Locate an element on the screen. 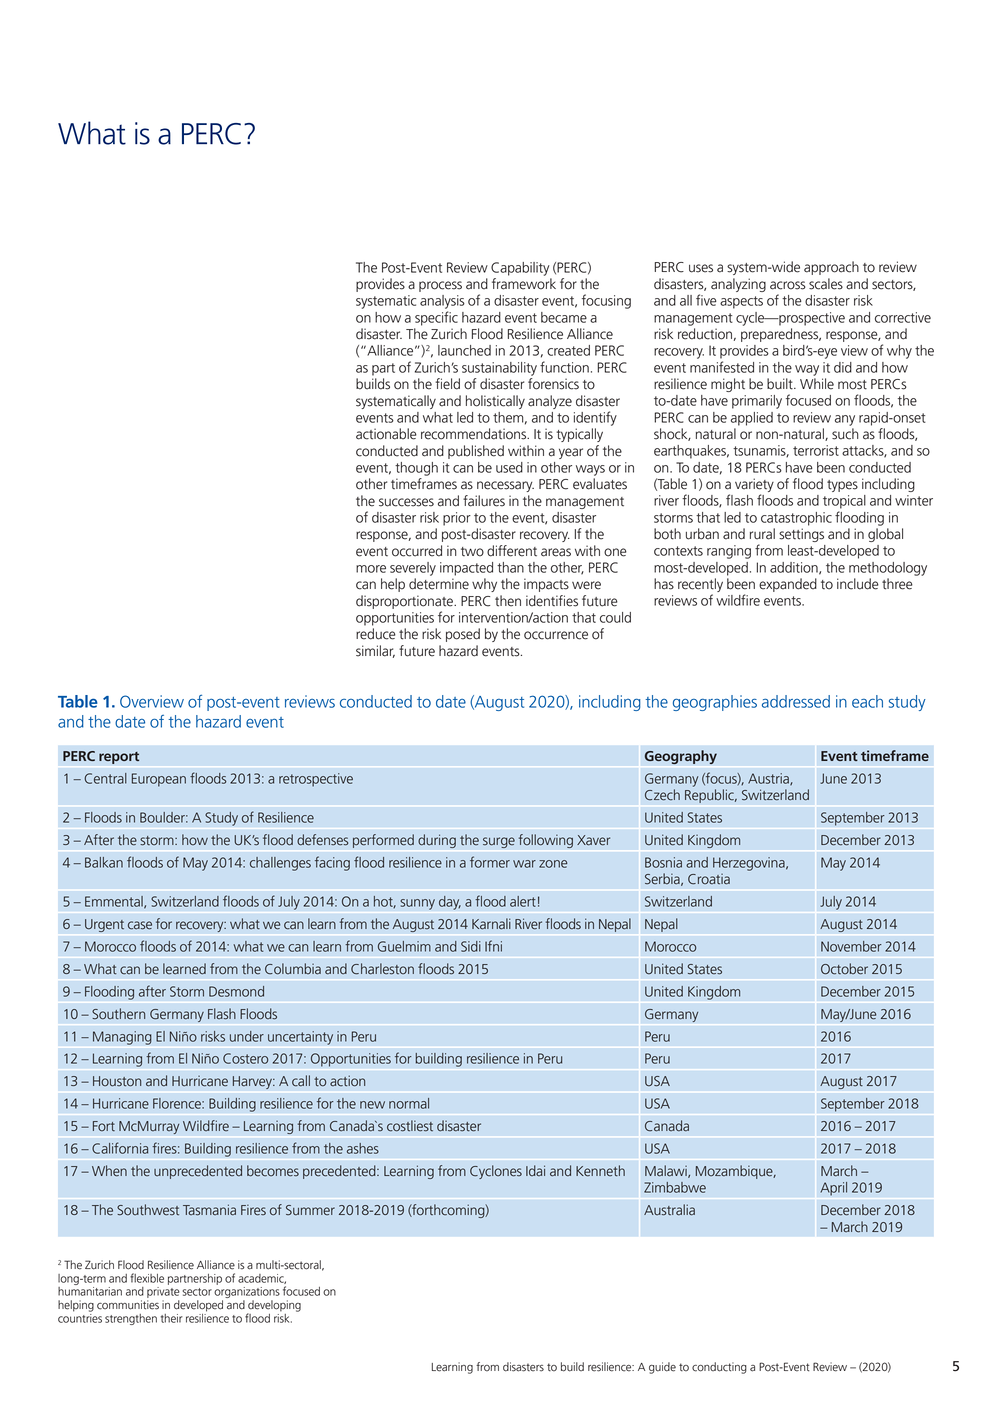  framework is located at coordinates (524, 284).
